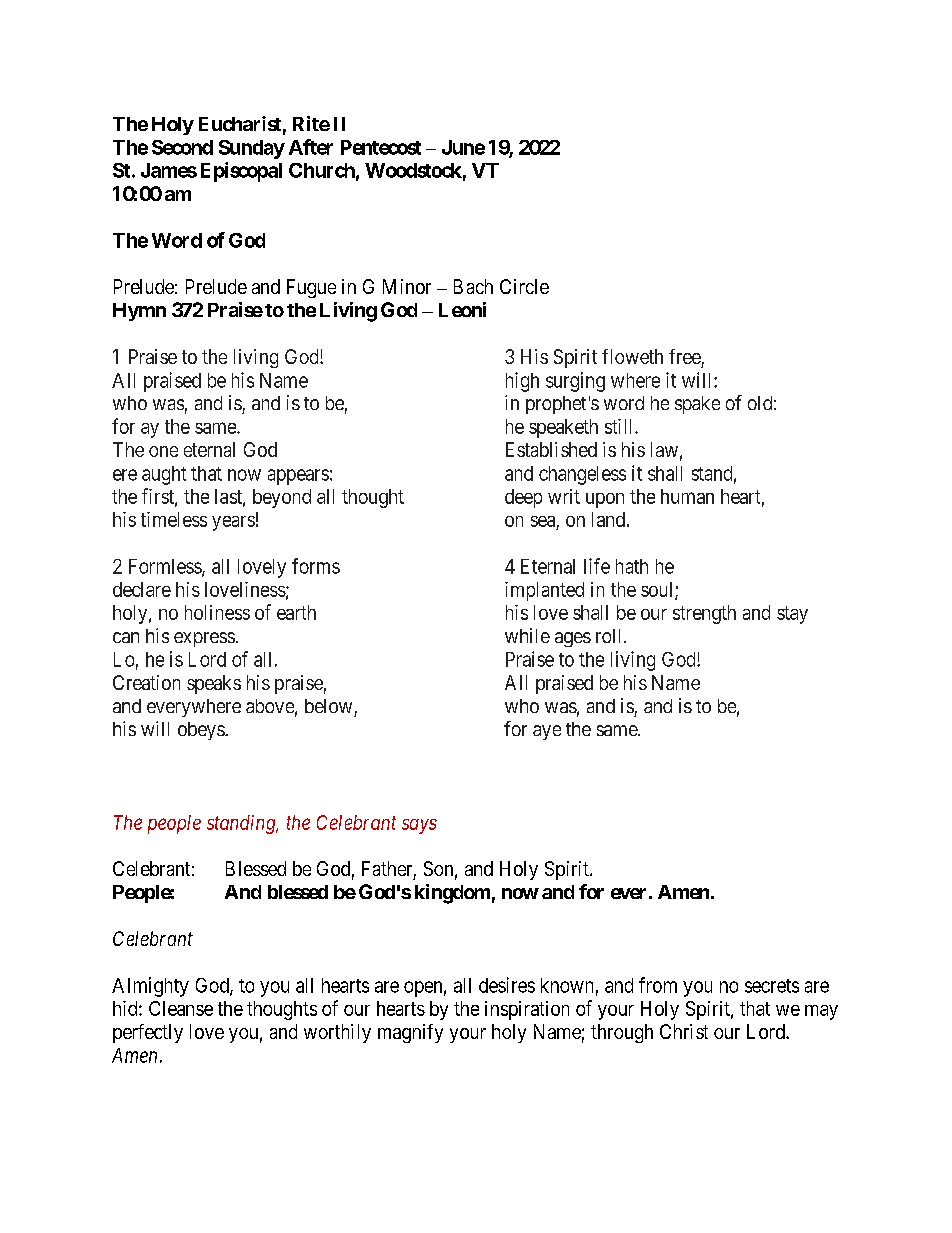 The width and height of the screenshot is (952, 1233). Describe the element at coordinates (547, 732) in the screenshot. I see `aye` at that location.
